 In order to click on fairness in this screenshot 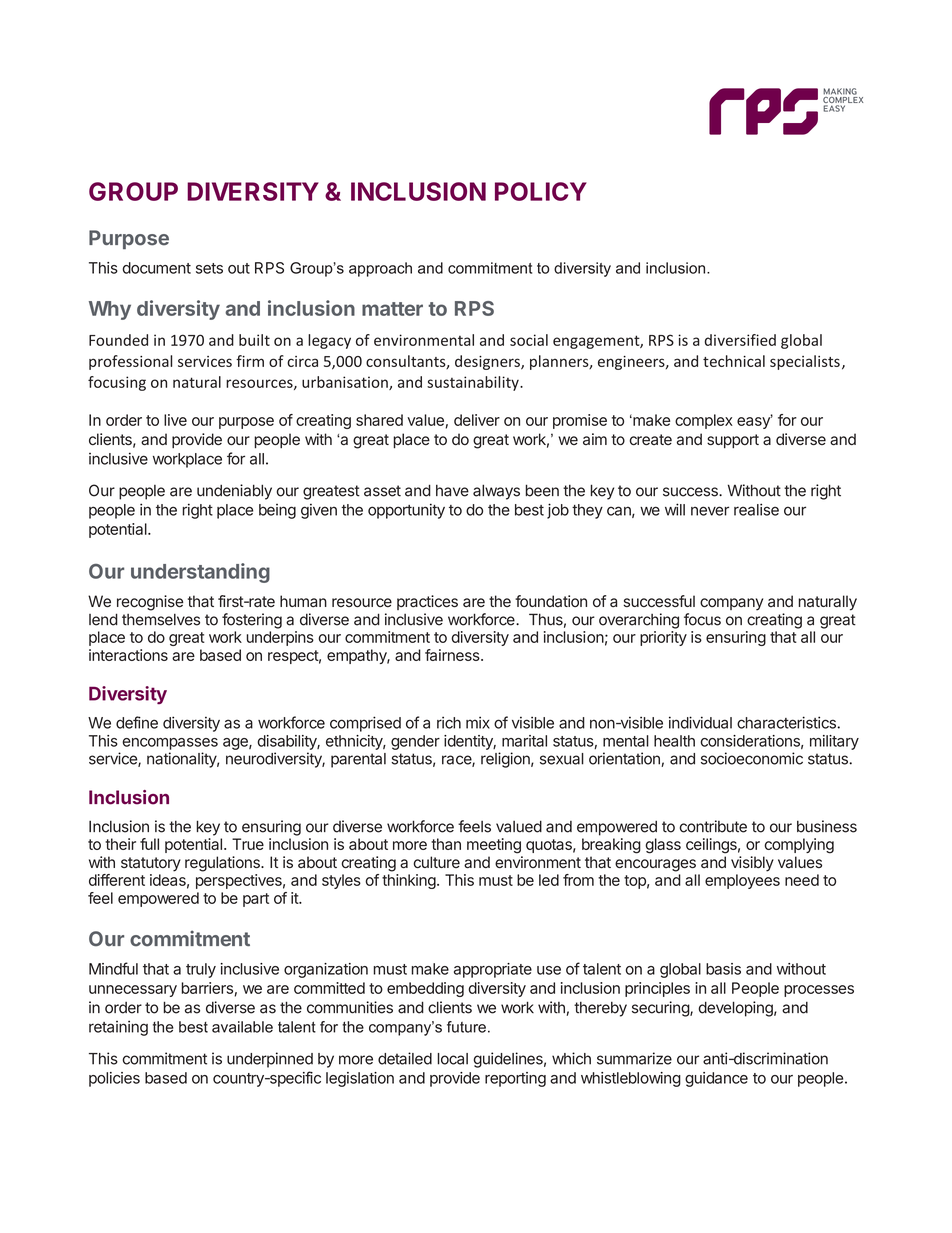, I will do `click(453, 655)`.
